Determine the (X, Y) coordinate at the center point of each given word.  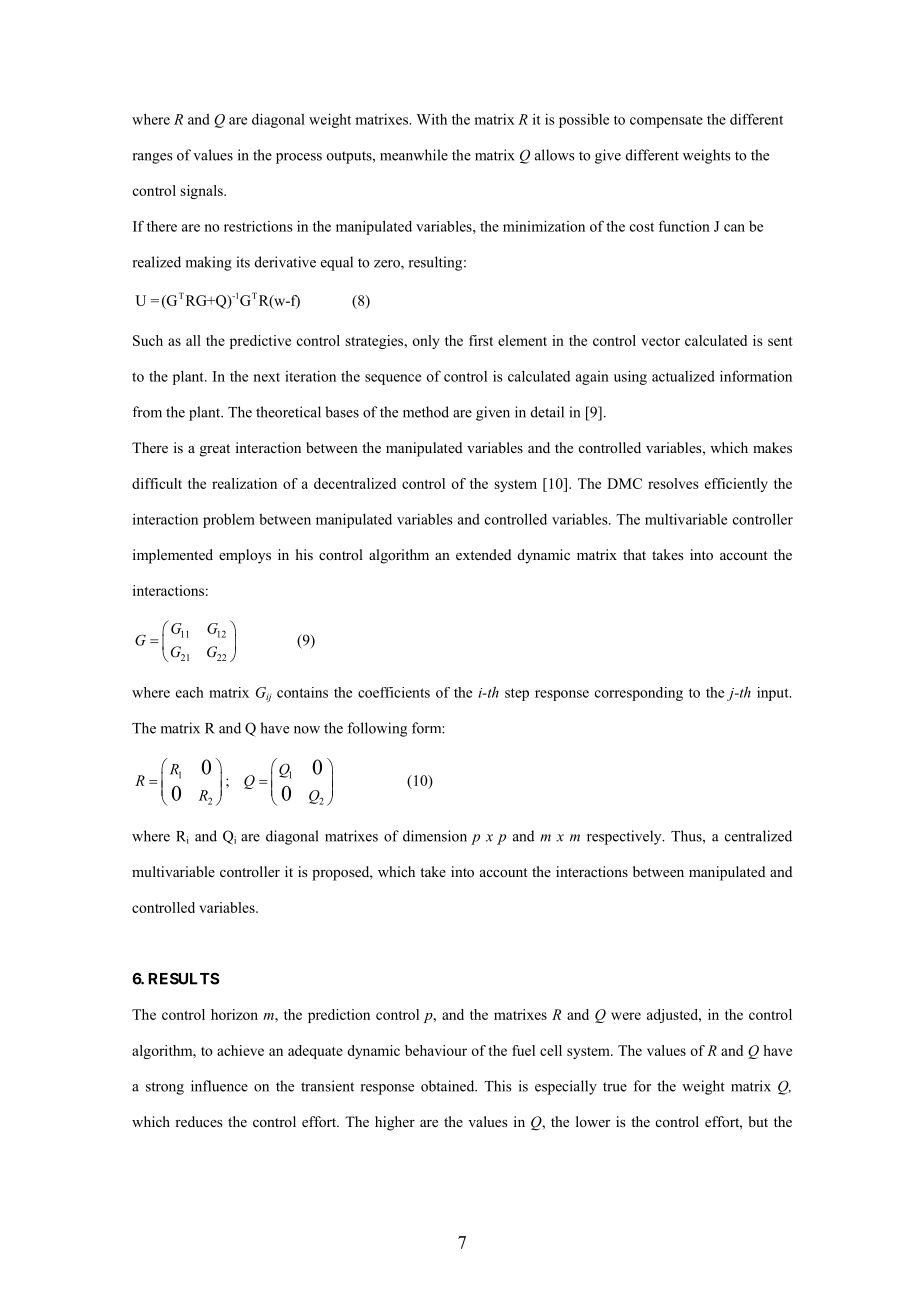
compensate (666, 122)
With (432, 119)
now (307, 730)
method (426, 412)
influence (219, 1086)
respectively (625, 837)
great (215, 450)
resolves (673, 483)
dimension (435, 836)
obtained (449, 1086)
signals (202, 192)
